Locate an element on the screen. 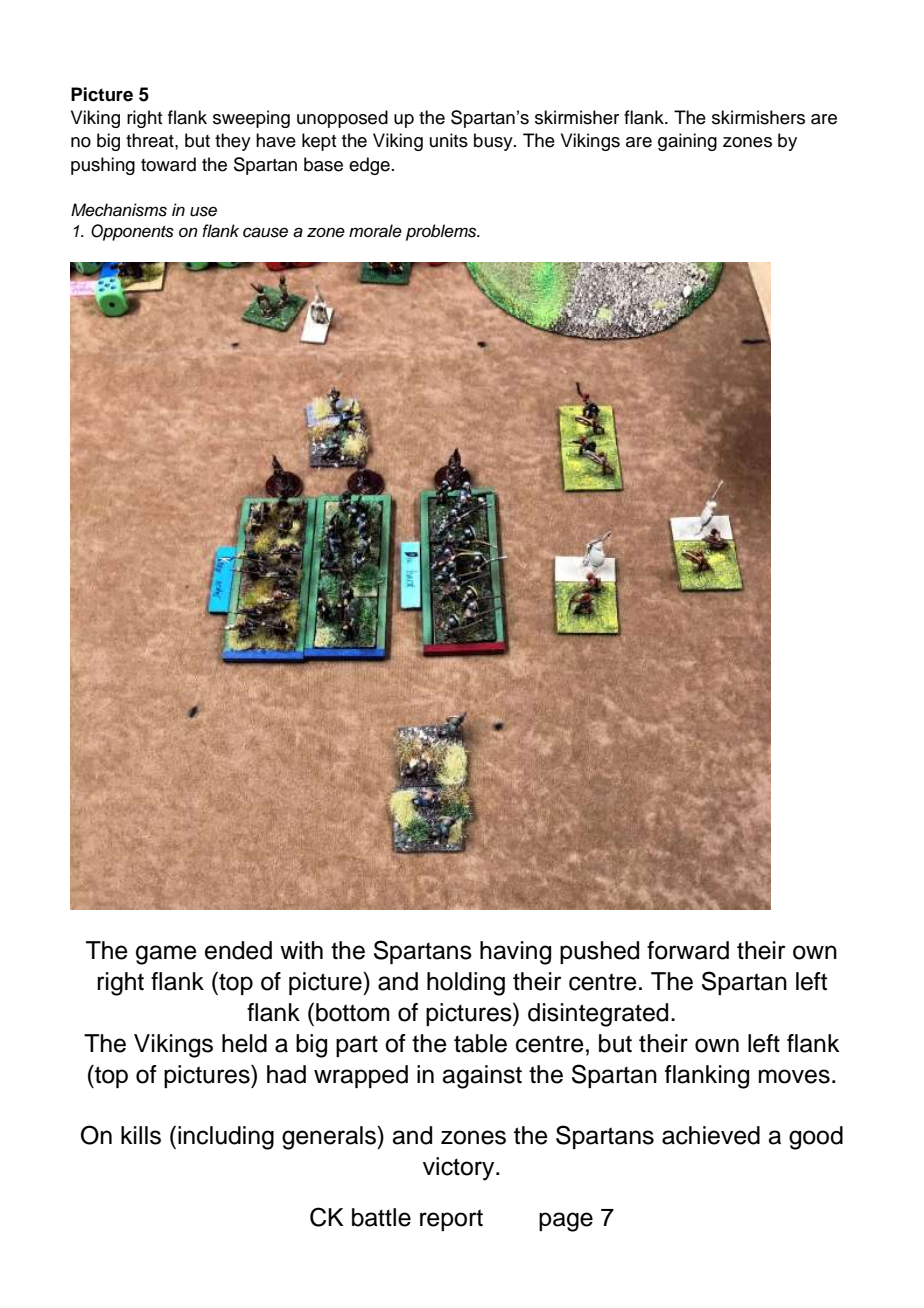 Image resolution: width=924 pixels, height=1308 pixels. gaining is located at coordinates (687, 142).
